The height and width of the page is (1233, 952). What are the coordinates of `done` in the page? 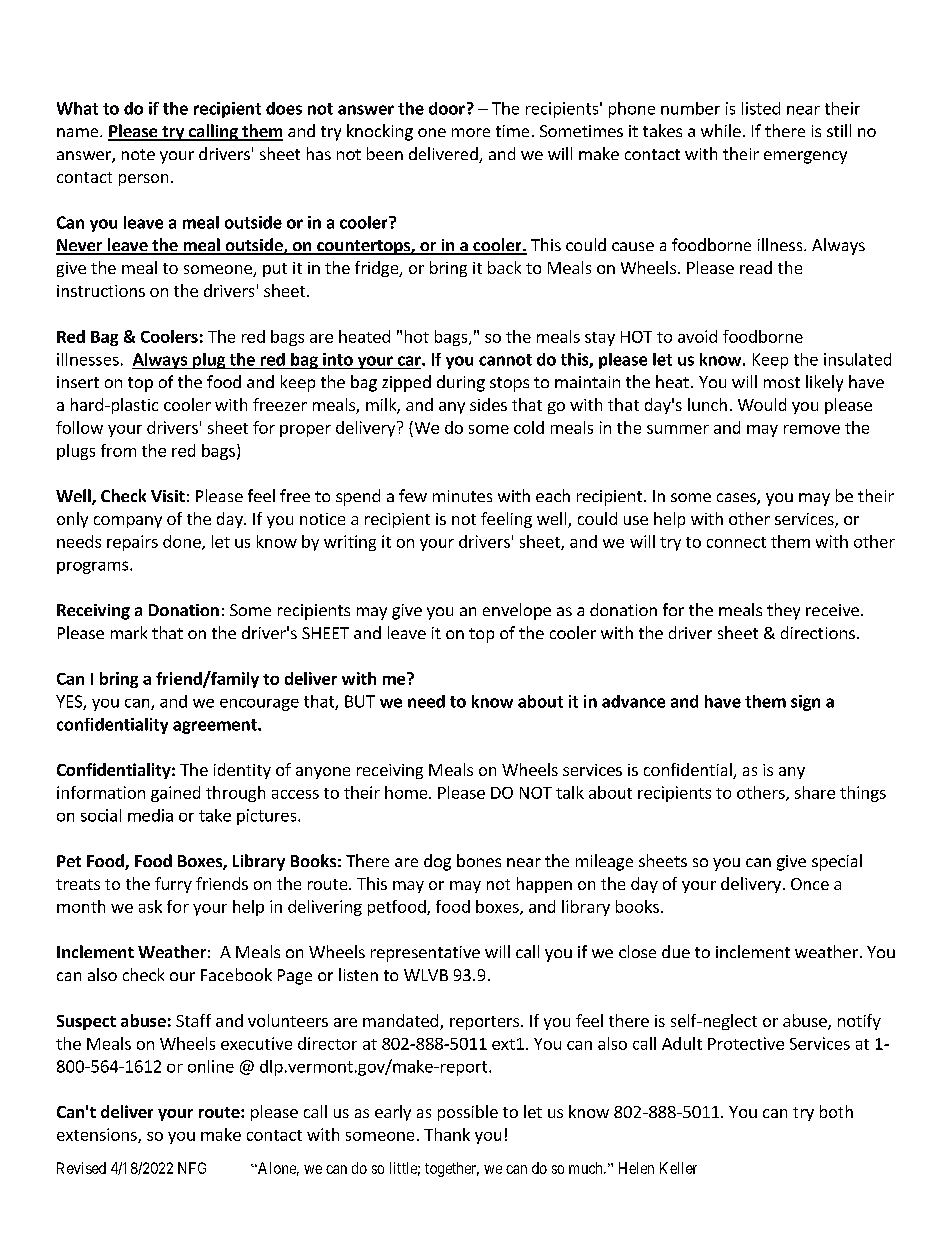 It's located at (183, 542).
